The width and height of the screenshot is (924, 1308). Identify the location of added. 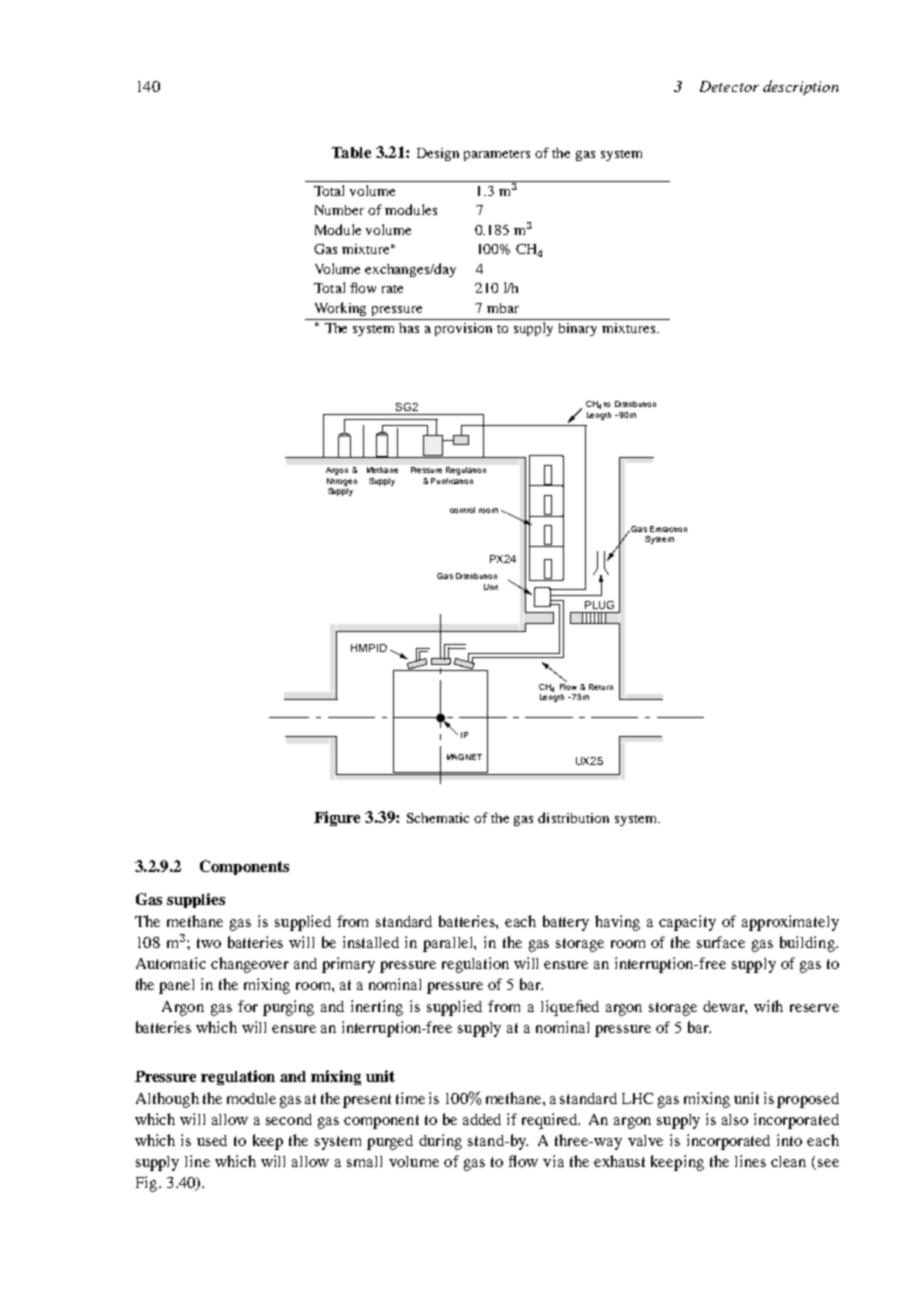
(482, 1119).
